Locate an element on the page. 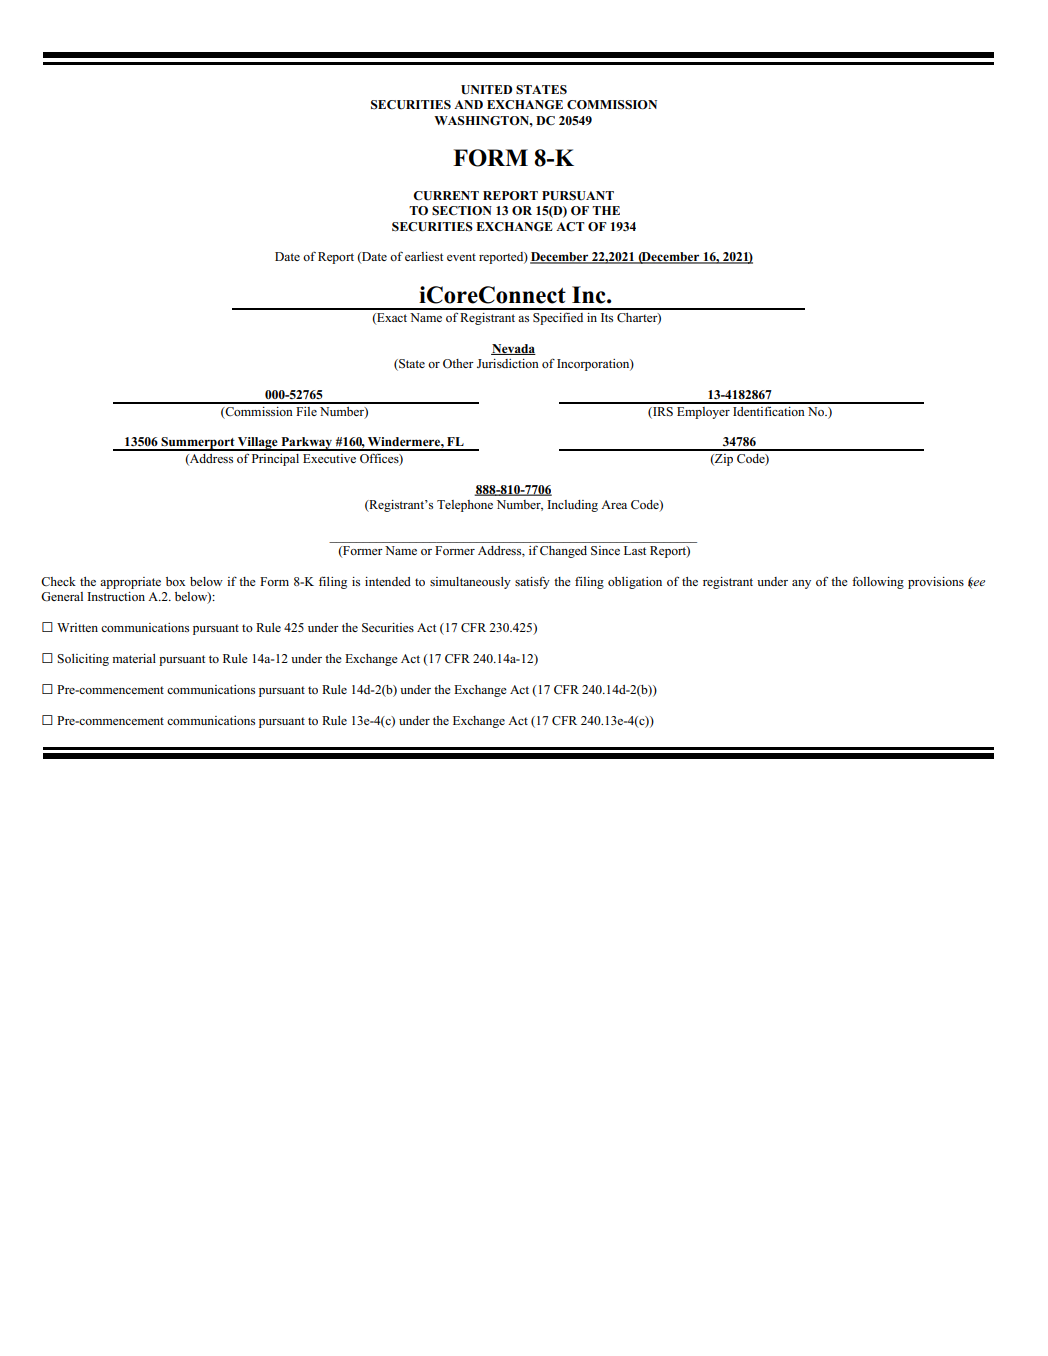 This page has width=1048, height=1356. material is located at coordinates (134, 658).
